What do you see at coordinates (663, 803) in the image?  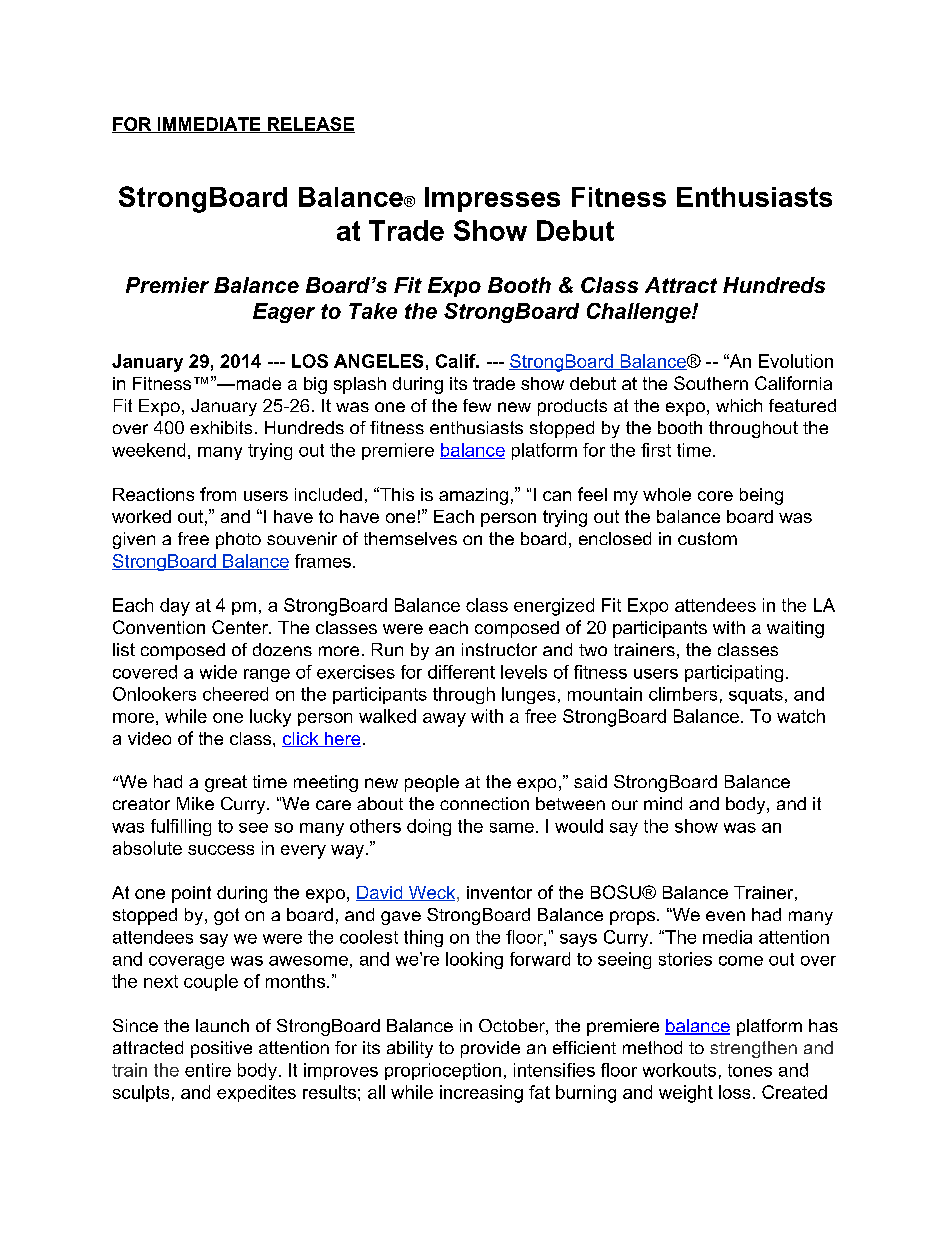 I see `mind` at bounding box center [663, 803].
